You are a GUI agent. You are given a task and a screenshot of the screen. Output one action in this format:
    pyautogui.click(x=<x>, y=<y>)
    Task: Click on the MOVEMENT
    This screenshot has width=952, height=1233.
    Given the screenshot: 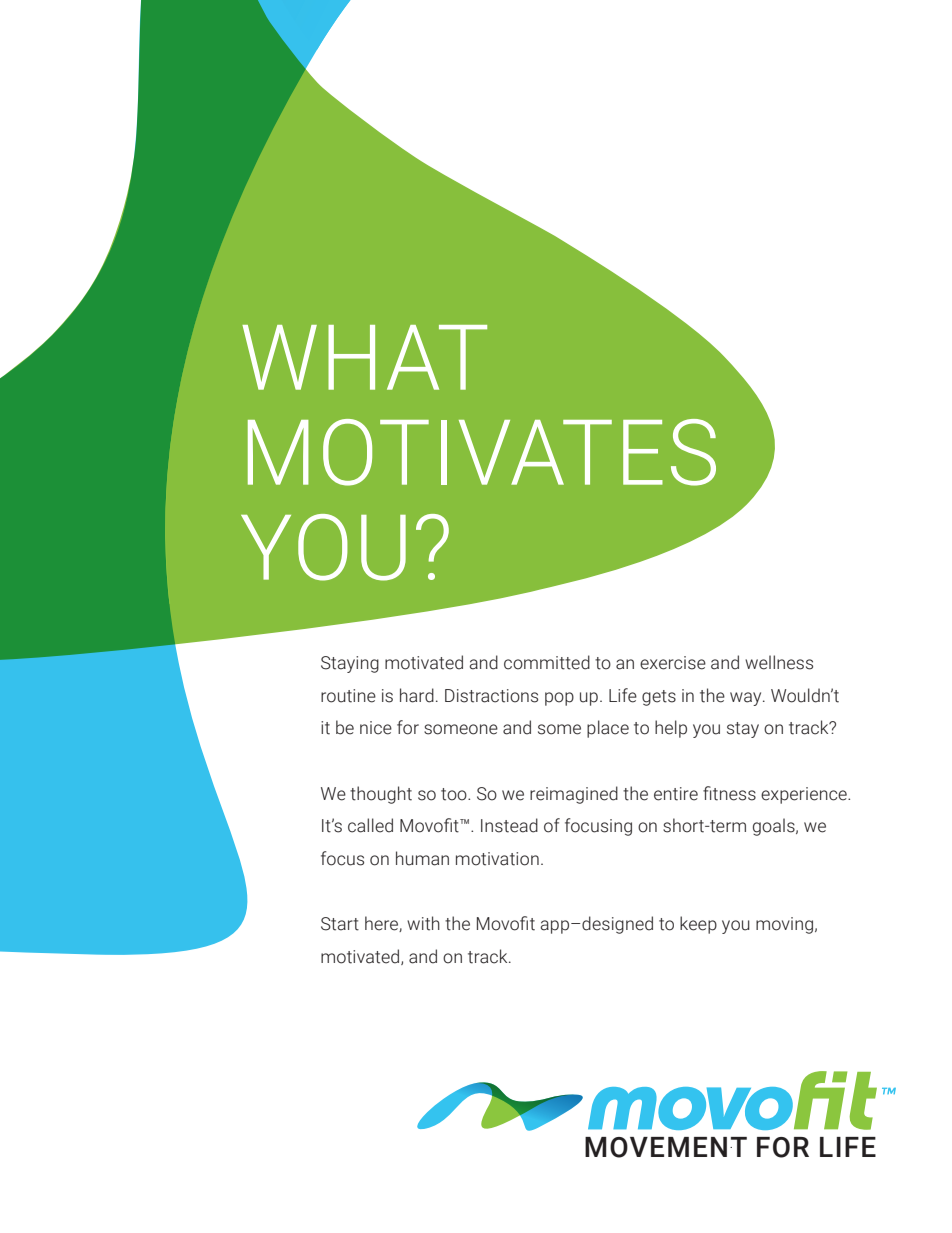 What is the action you would take?
    pyautogui.click(x=666, y=1147)
